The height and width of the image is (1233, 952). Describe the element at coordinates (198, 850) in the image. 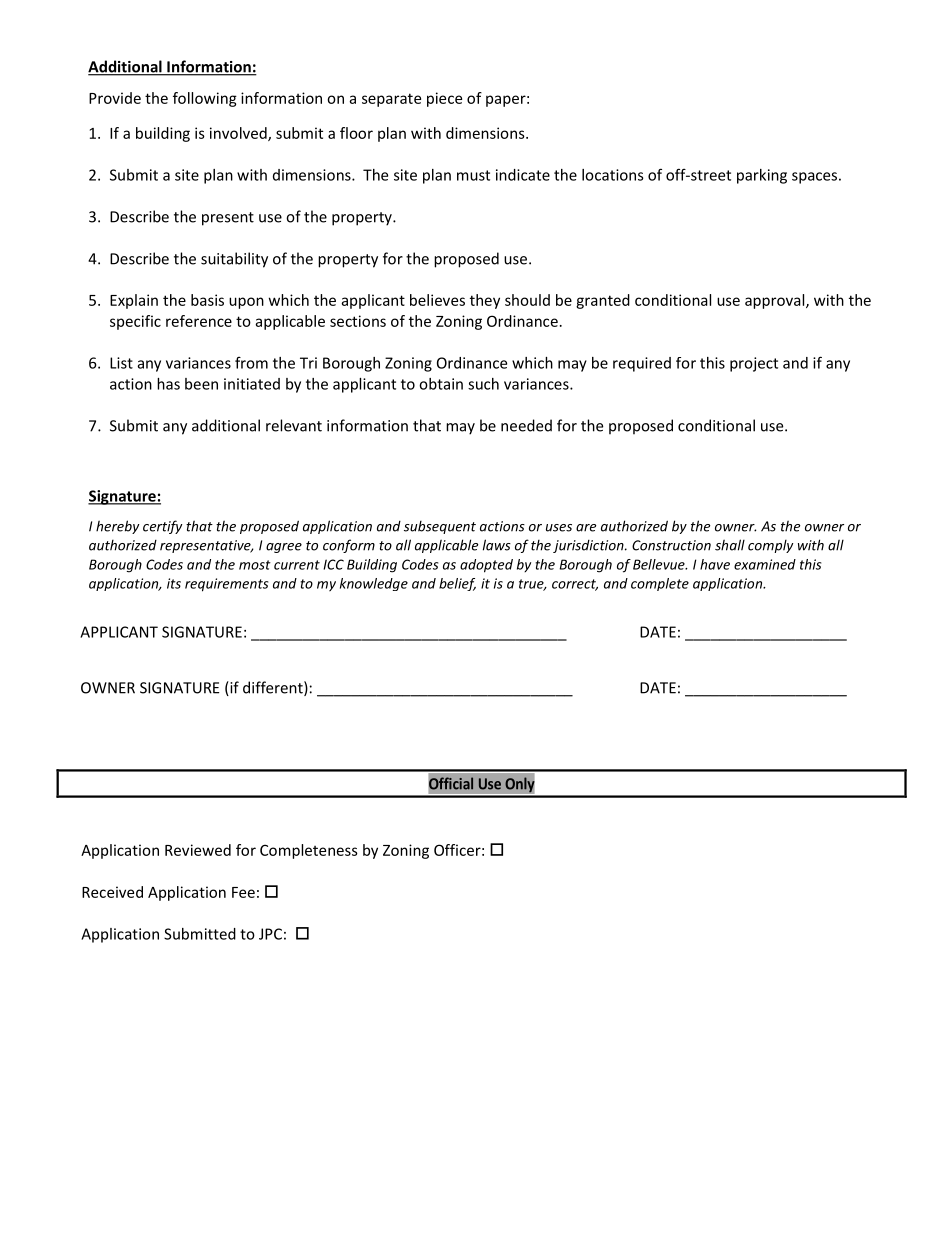

I see `Reviewed` at that location.
